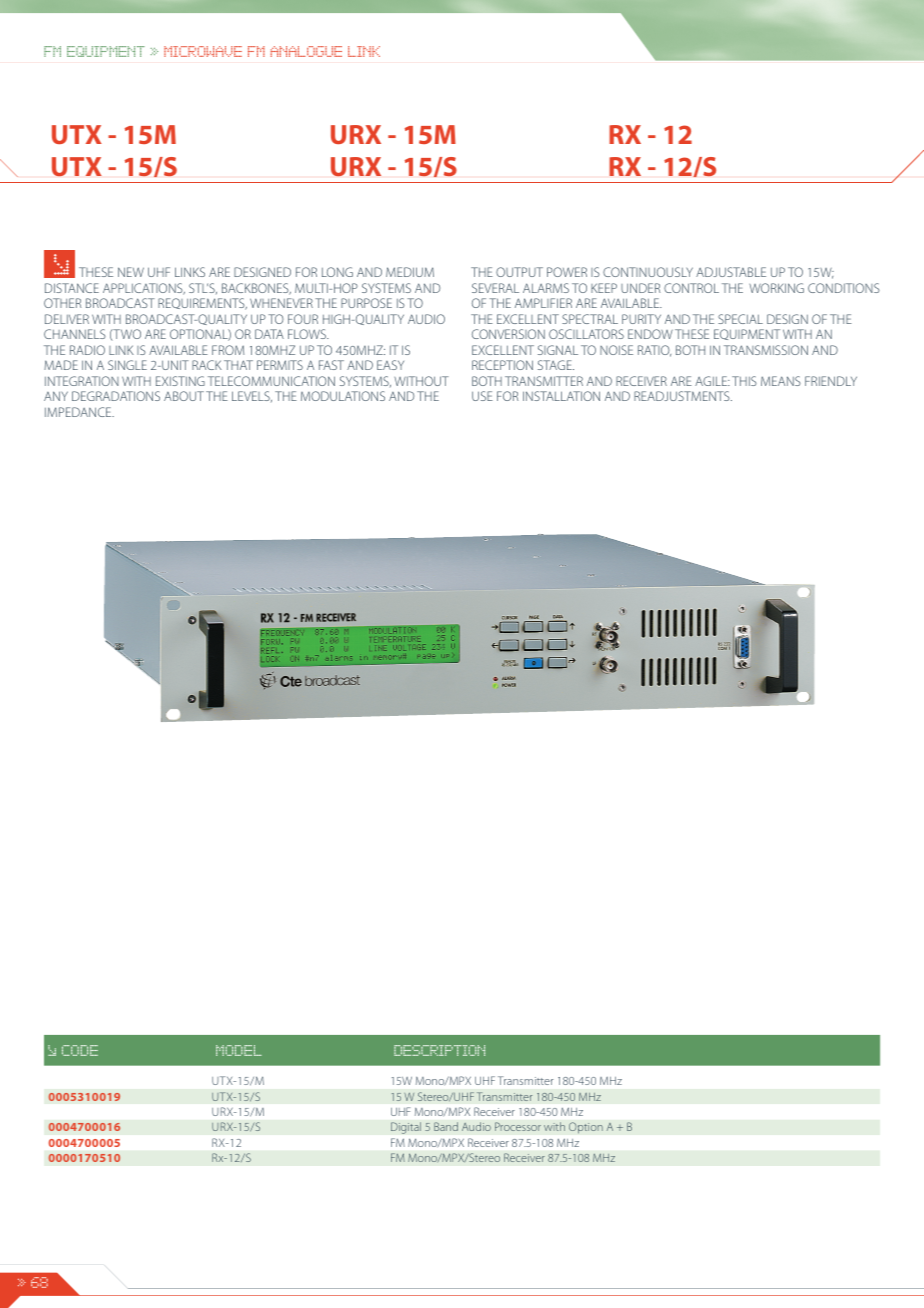  I want to click on MICROWAVE, so click(203, 51).
